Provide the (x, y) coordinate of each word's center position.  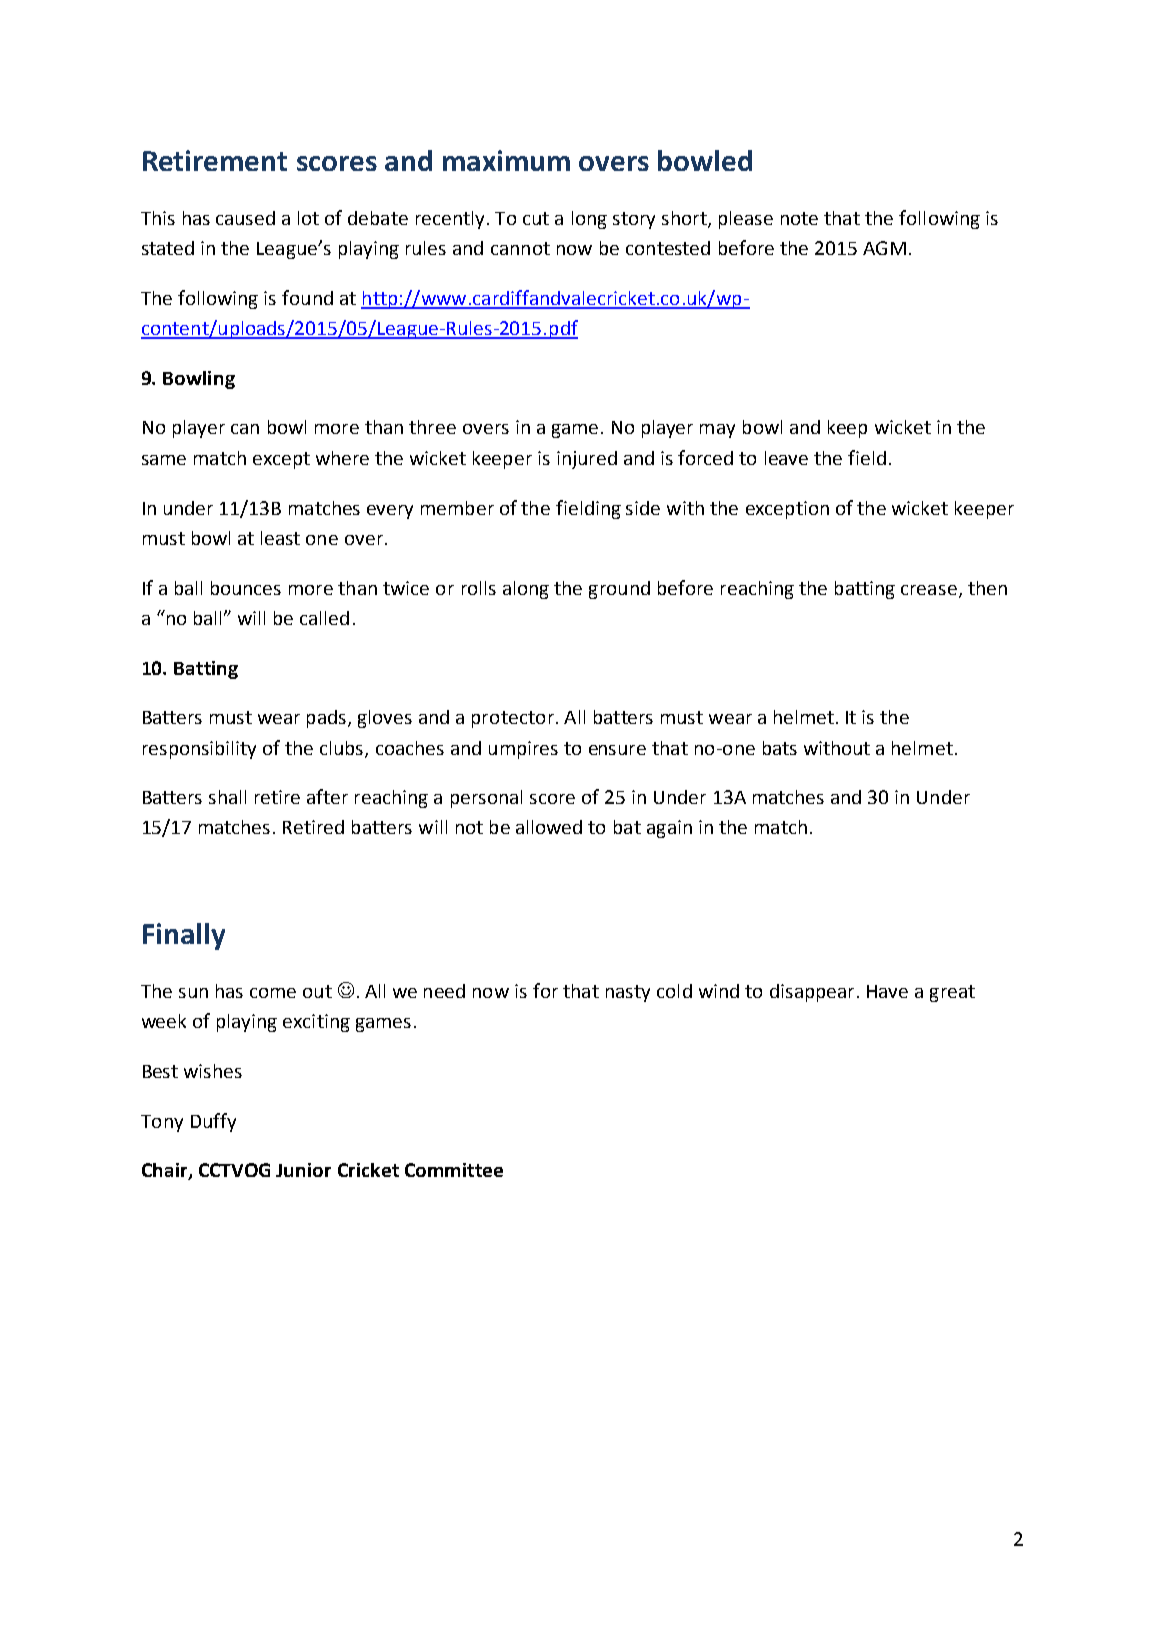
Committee (454, 1170)
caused (245, 218)
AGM (884, 248)
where (342, 458)
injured (587, 460)
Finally (184, 936)
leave (786, 458)
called (324, 618)
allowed (549, 827)
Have (887, 991)
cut (536, 218)
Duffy (213, 1122)
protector (513, 719)
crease (929, 590)
